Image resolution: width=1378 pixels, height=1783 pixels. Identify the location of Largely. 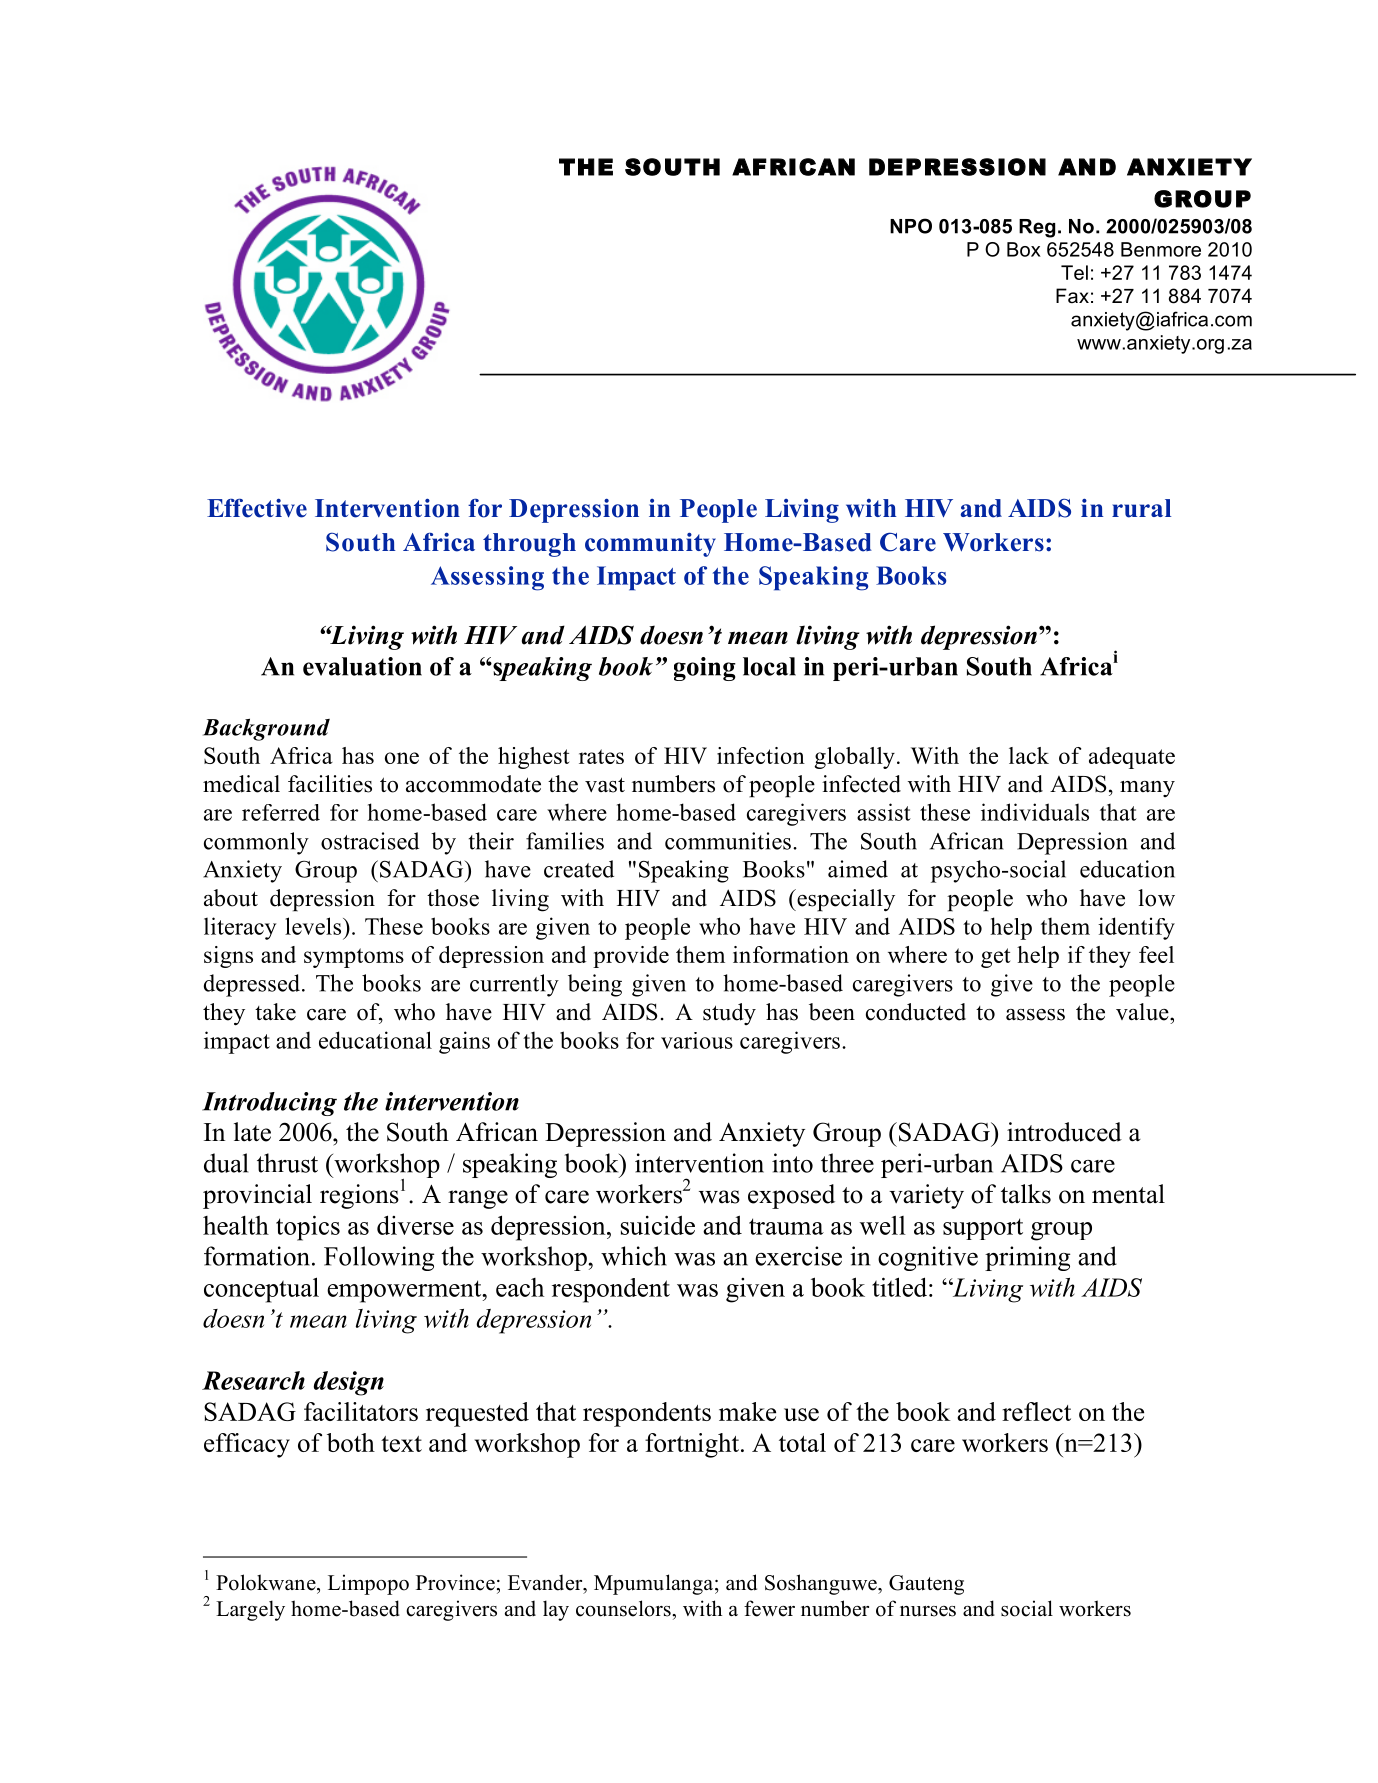
(250, 1610).
